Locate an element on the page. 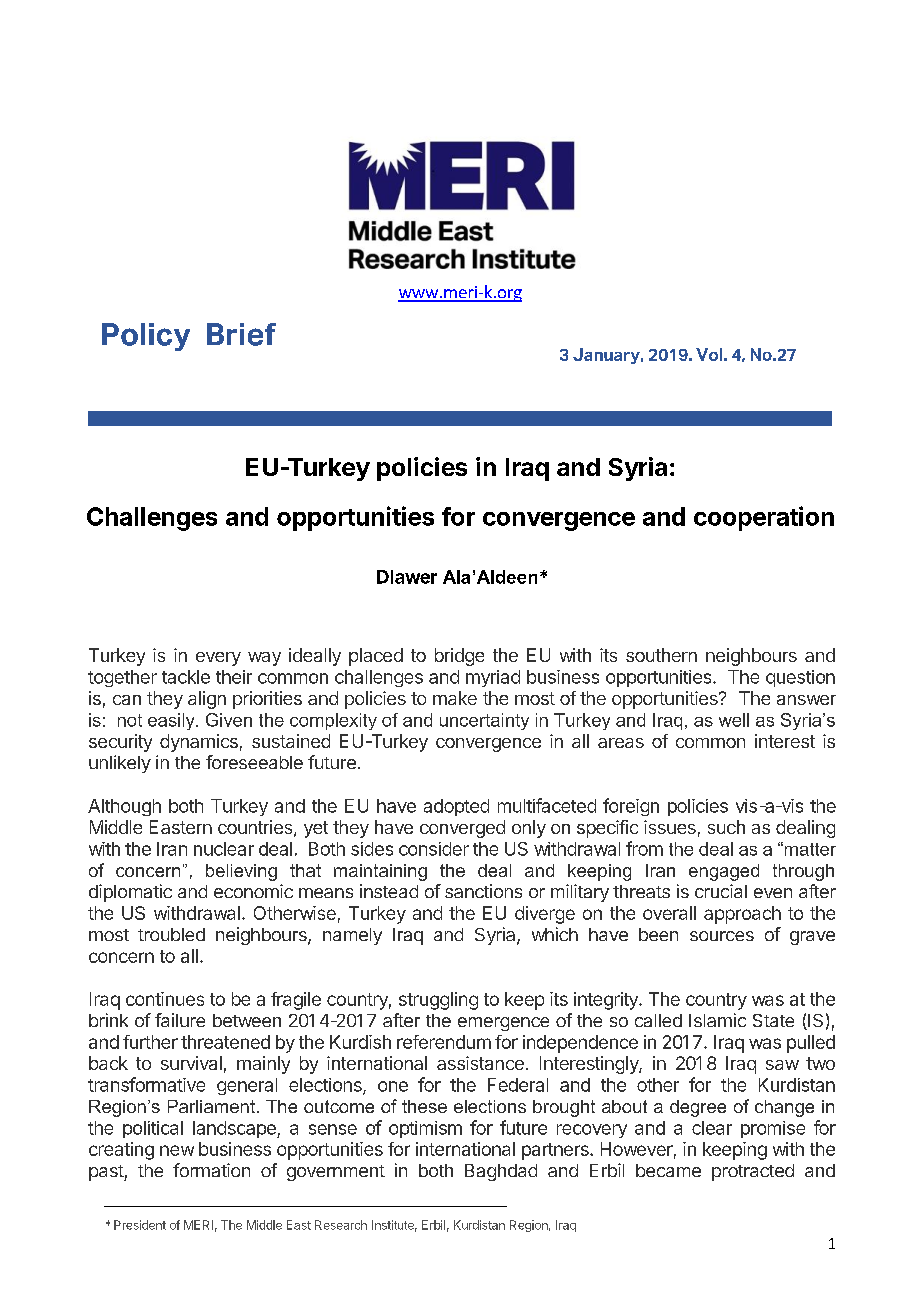 The image size is (924, 1308). Brief is located at coordinates (241, 334).
